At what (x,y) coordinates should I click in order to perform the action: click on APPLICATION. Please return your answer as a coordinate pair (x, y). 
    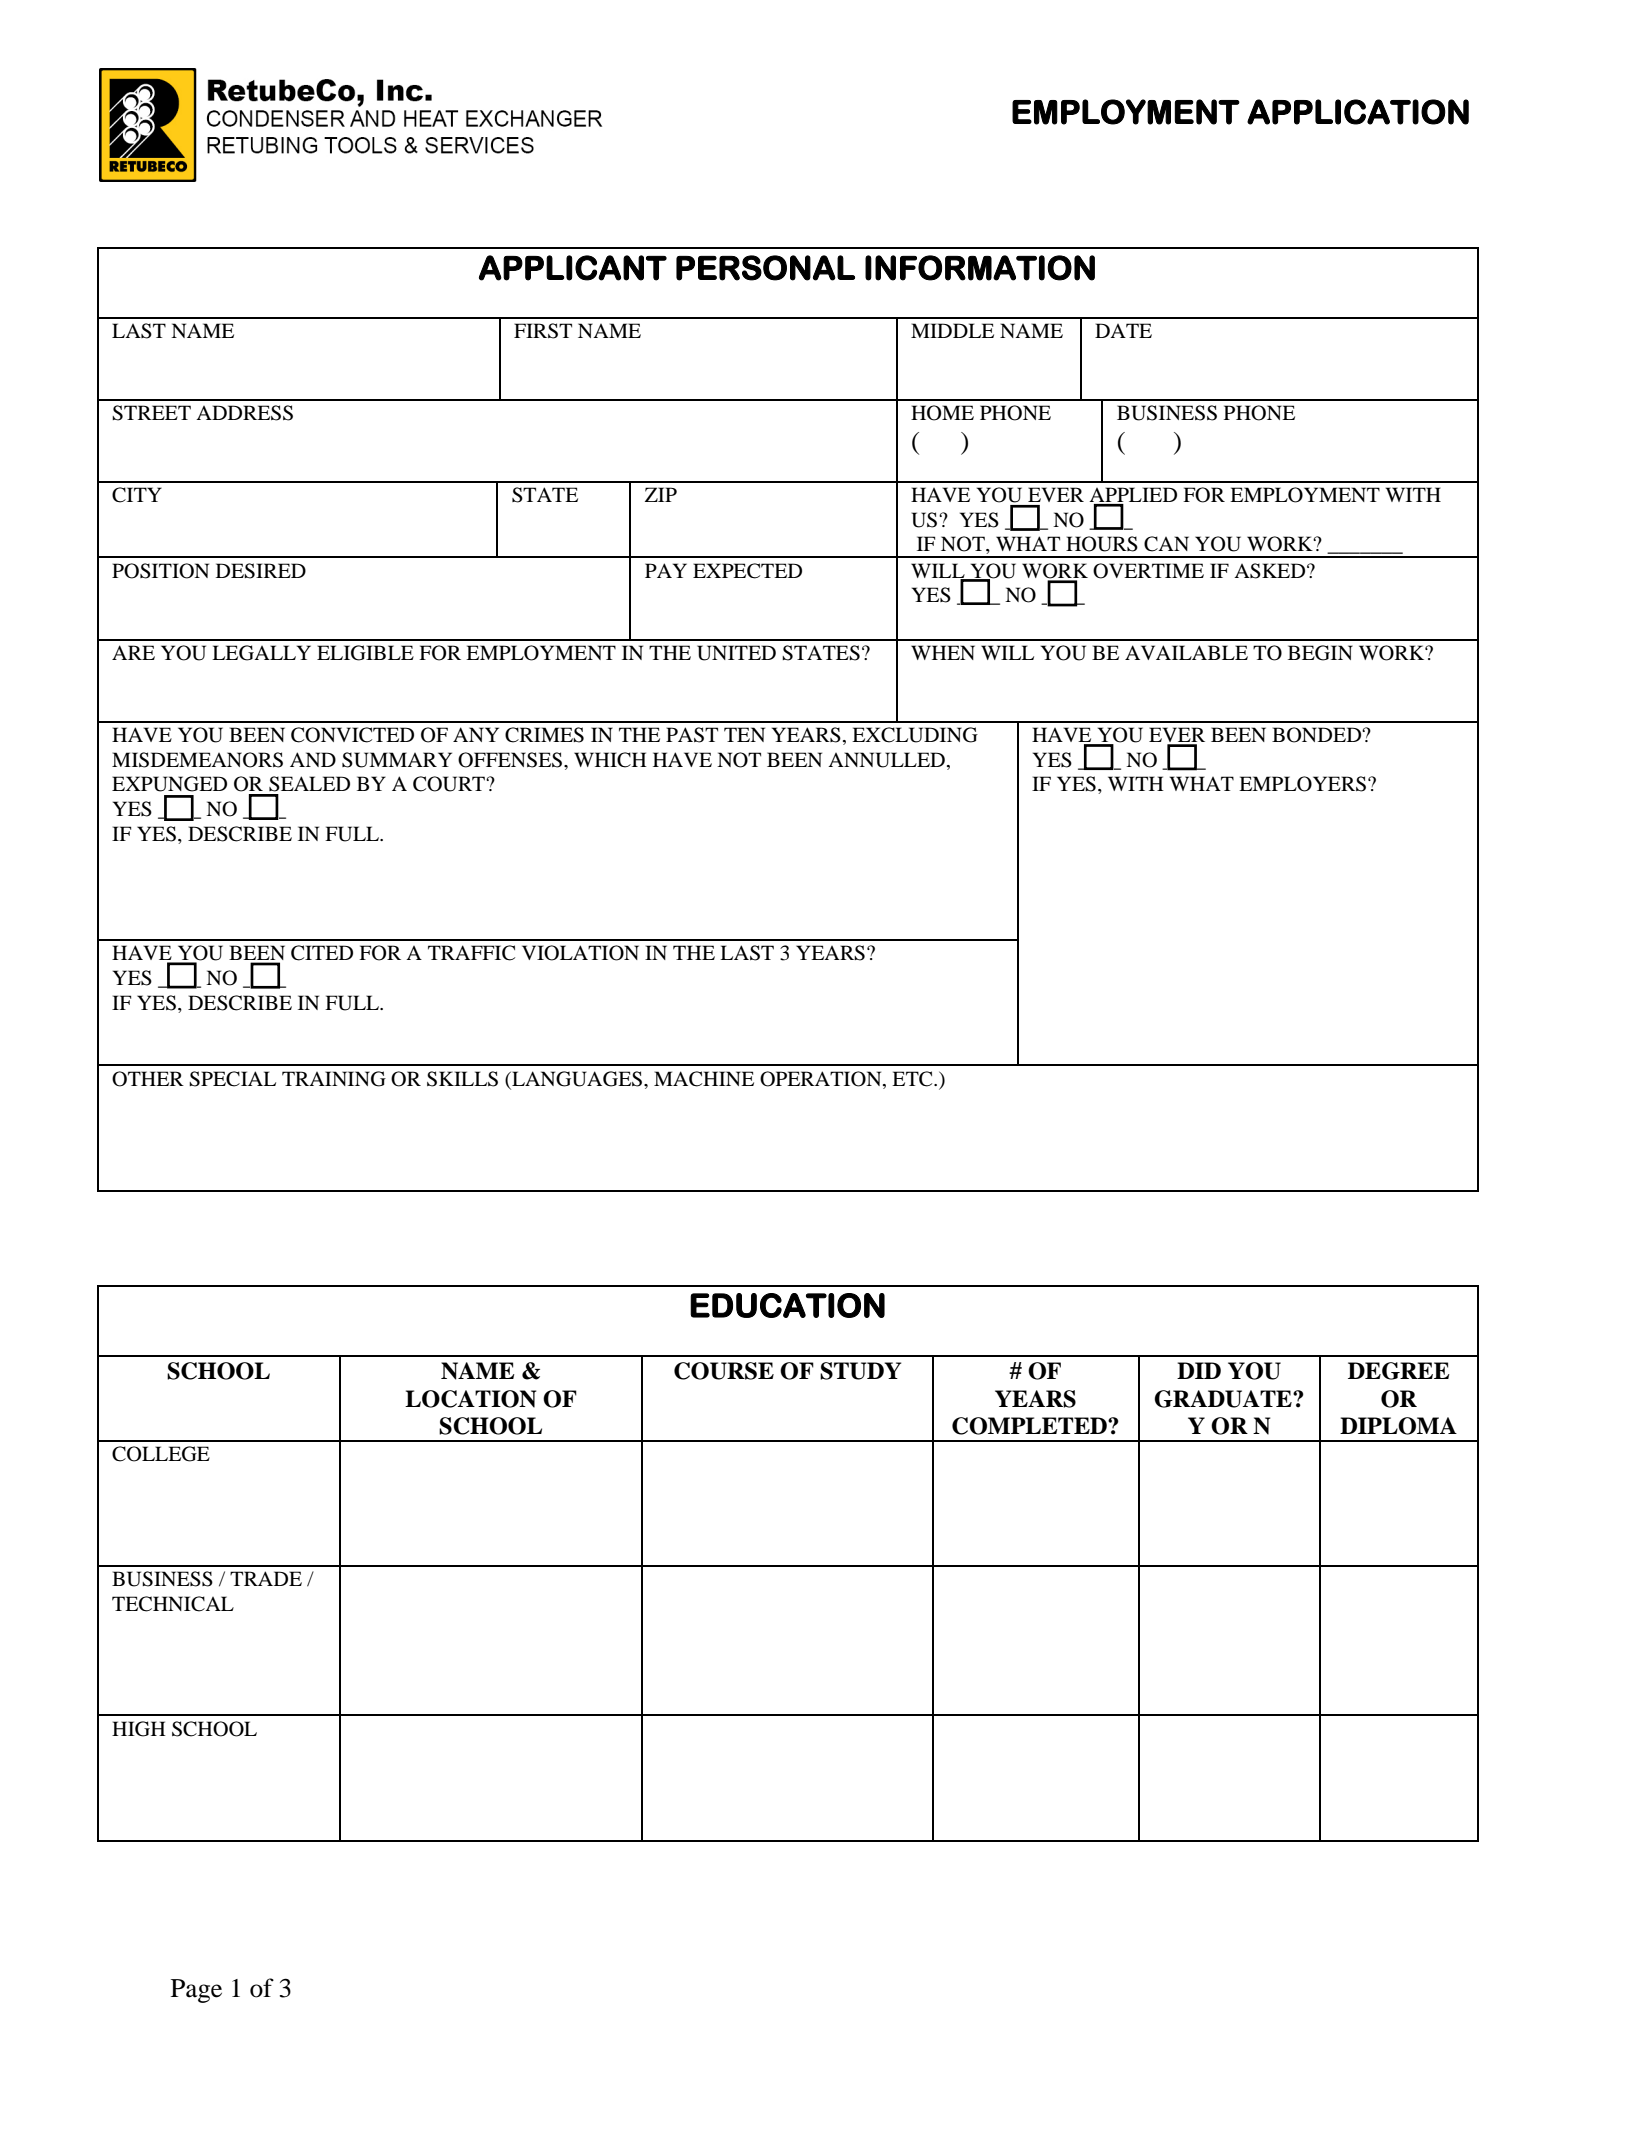
    Looking at the image, I should click on (1358, 112).
